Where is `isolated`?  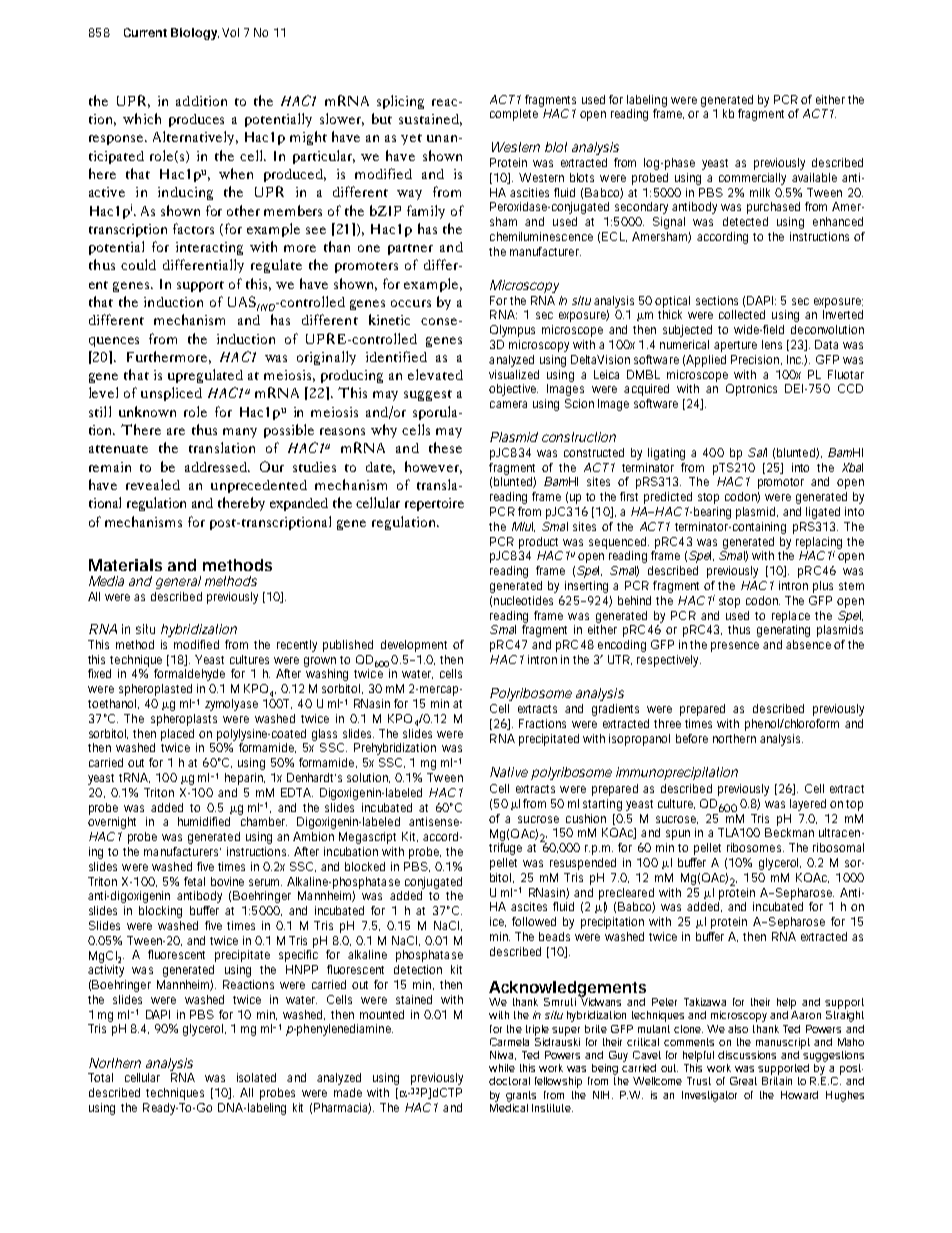
isolated is located at coordinates (256, 1077).
